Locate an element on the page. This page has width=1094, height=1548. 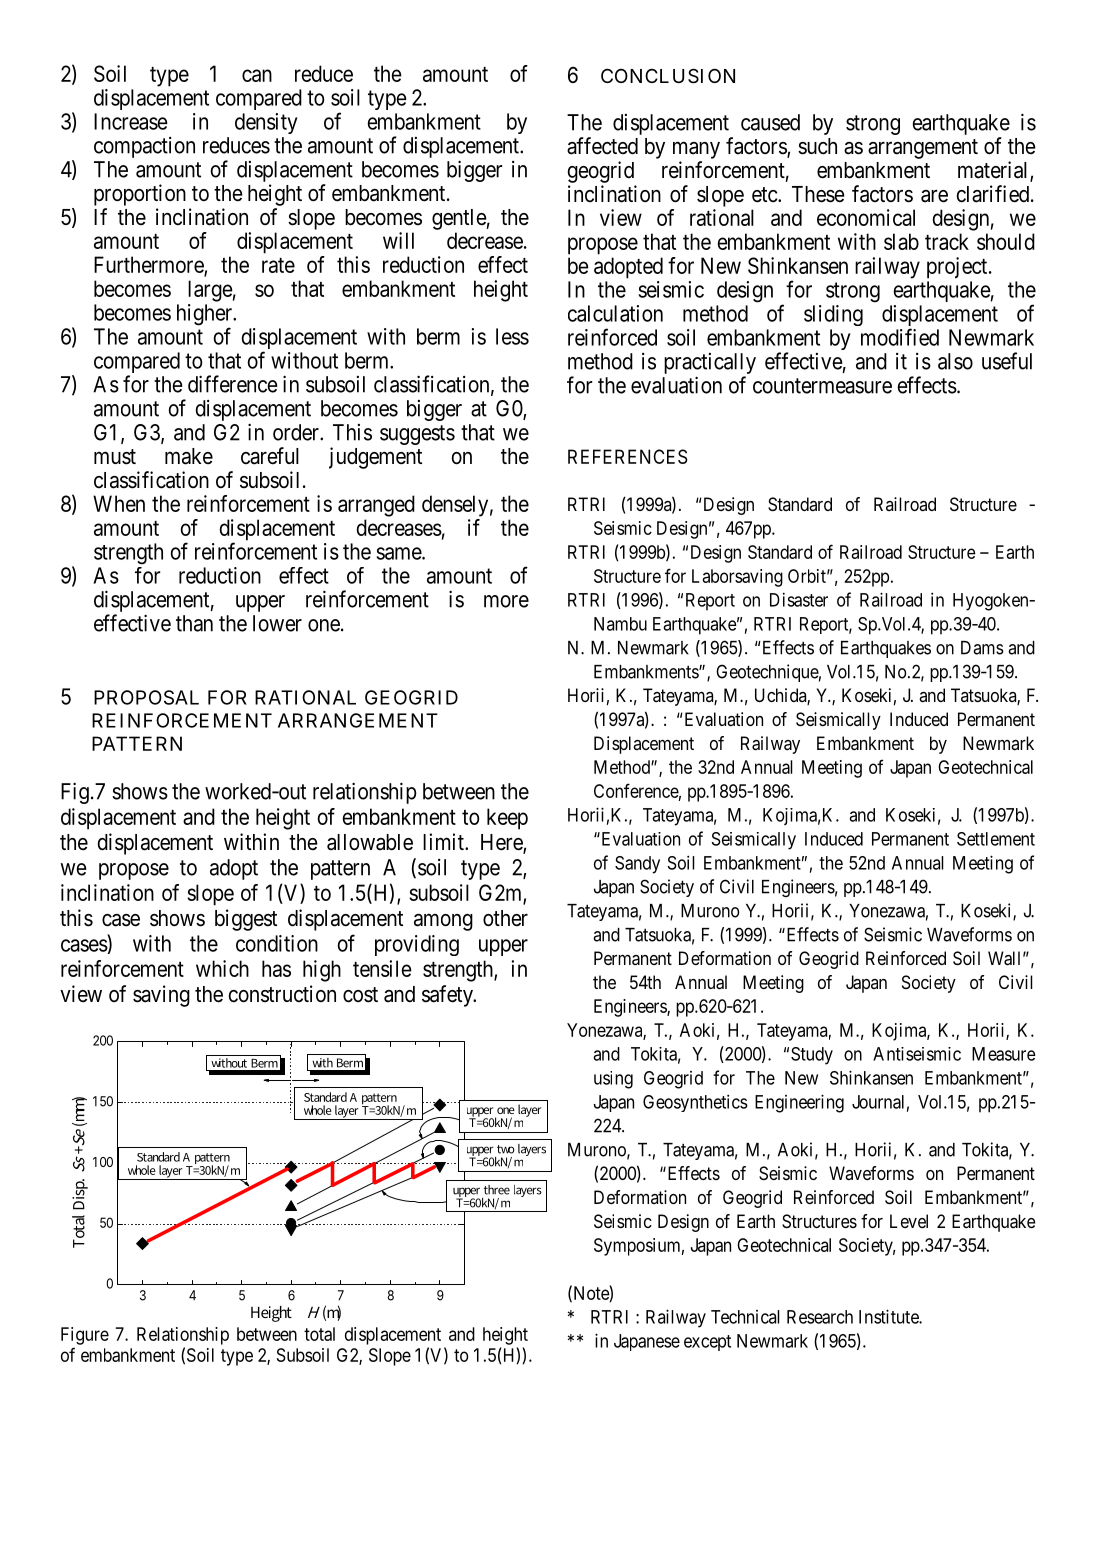
also is located at coordinates (955, 361).
